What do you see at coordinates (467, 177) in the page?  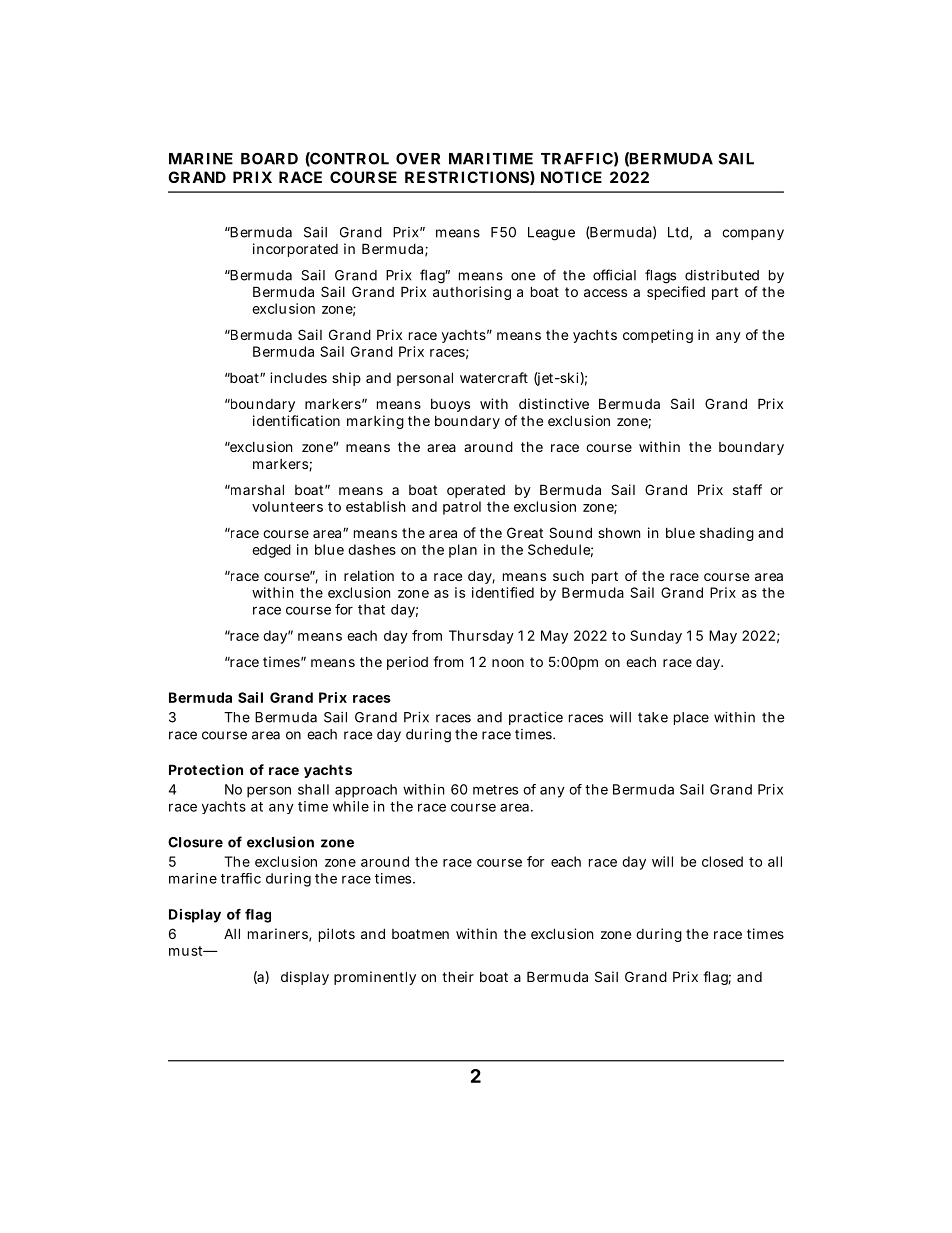 I see `RESTRICTIONS` at bounding box center [467, 177].
